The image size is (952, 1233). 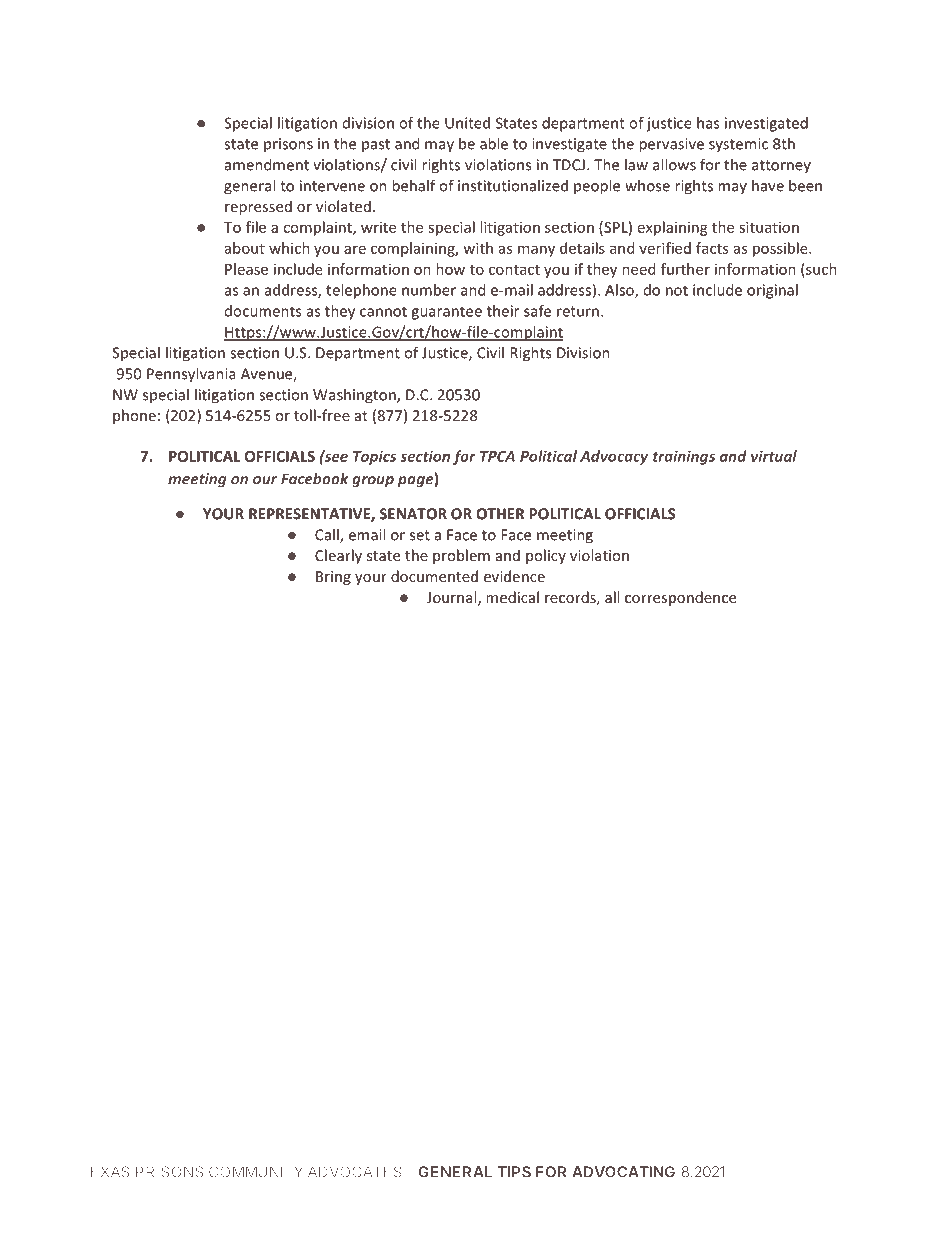 What do you see at coordinates (191, 375) in the image?
I see `Pennsylvania` at bounding box center [191, 375].
